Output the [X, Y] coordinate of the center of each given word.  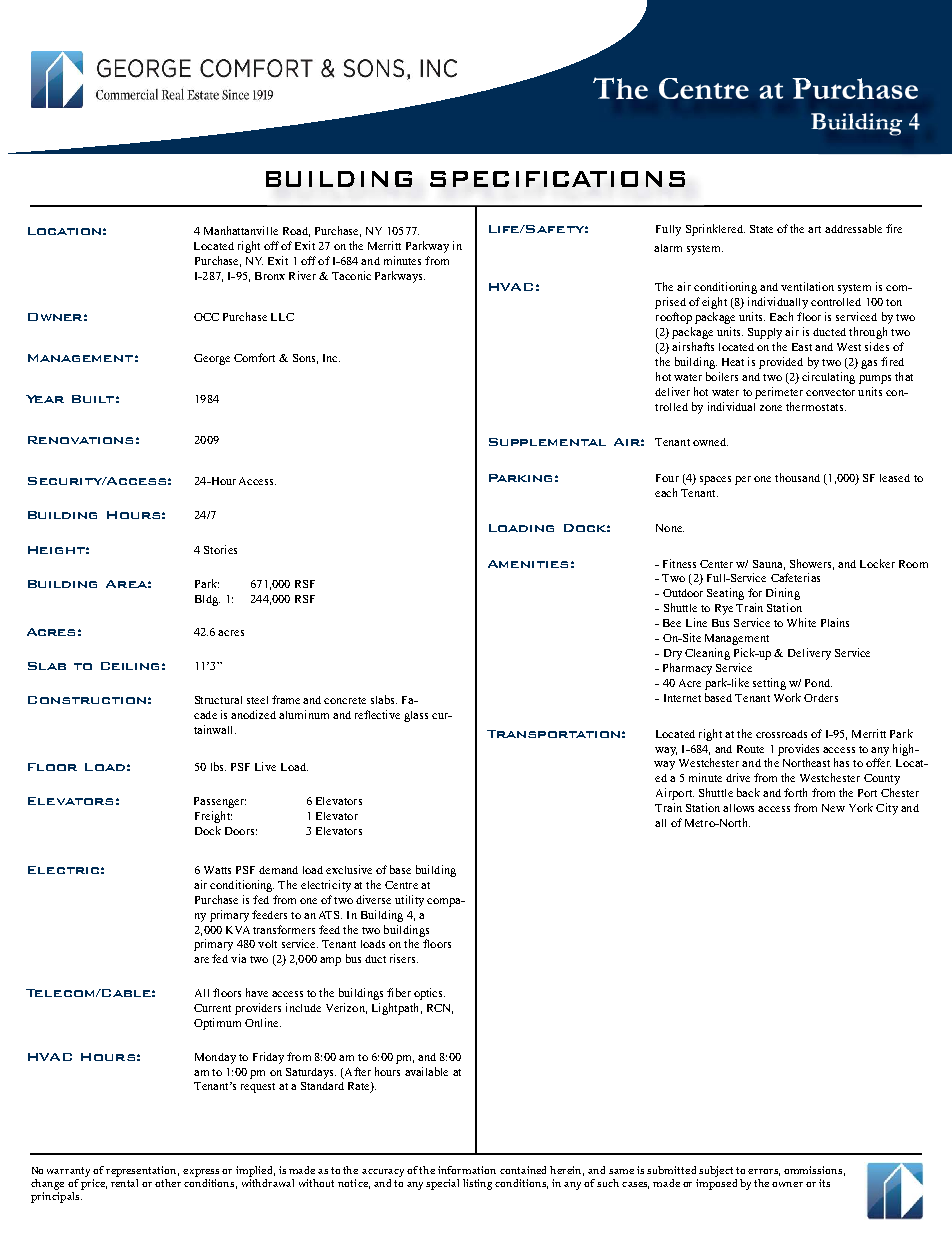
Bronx [270, 276]
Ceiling [130, 666]
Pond [818, 683]
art [814, 229]
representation [142, 1171]
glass [416, 716]
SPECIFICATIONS [557, 179]
